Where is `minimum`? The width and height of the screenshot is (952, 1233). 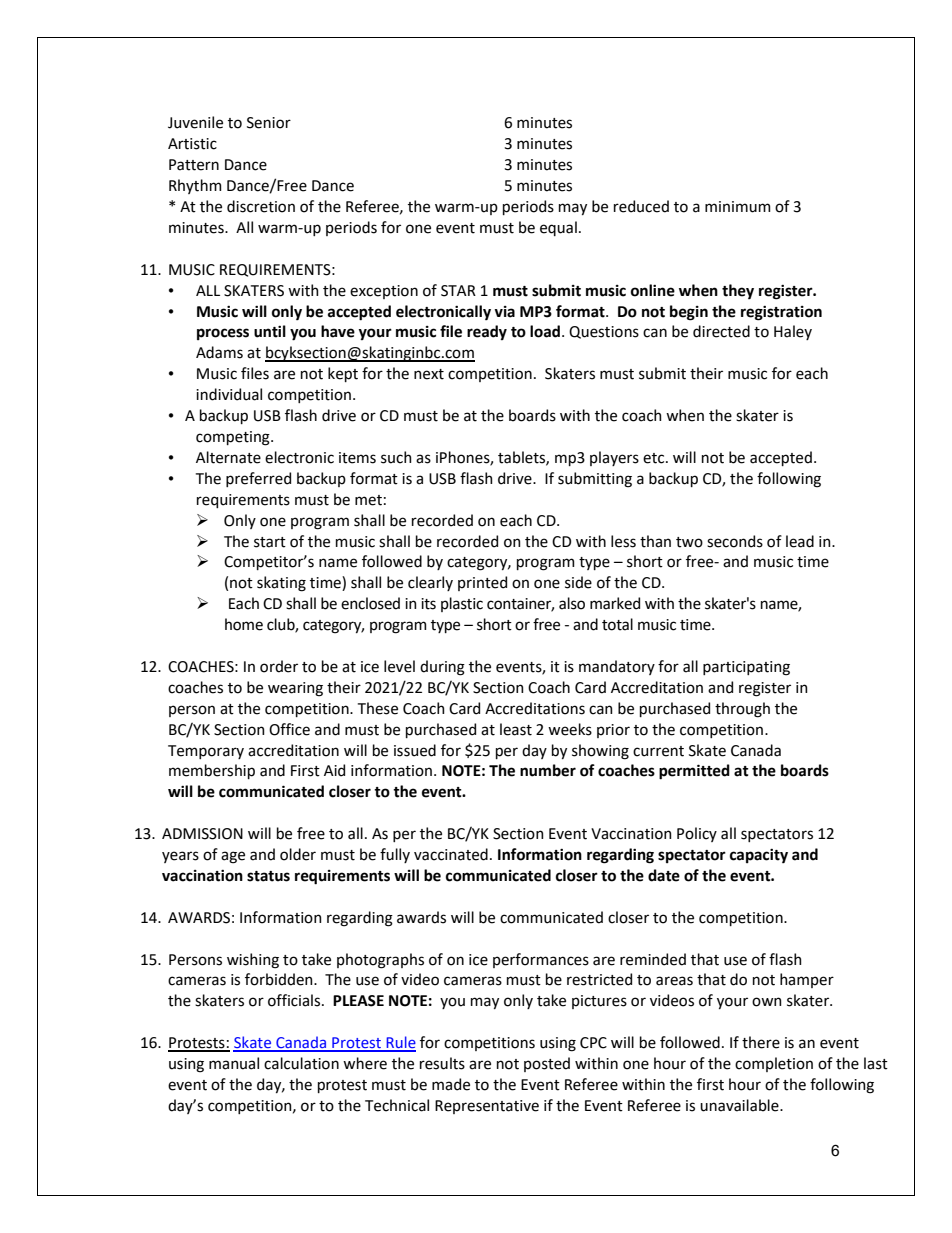
minimum is located at coordinates (738, 207).
